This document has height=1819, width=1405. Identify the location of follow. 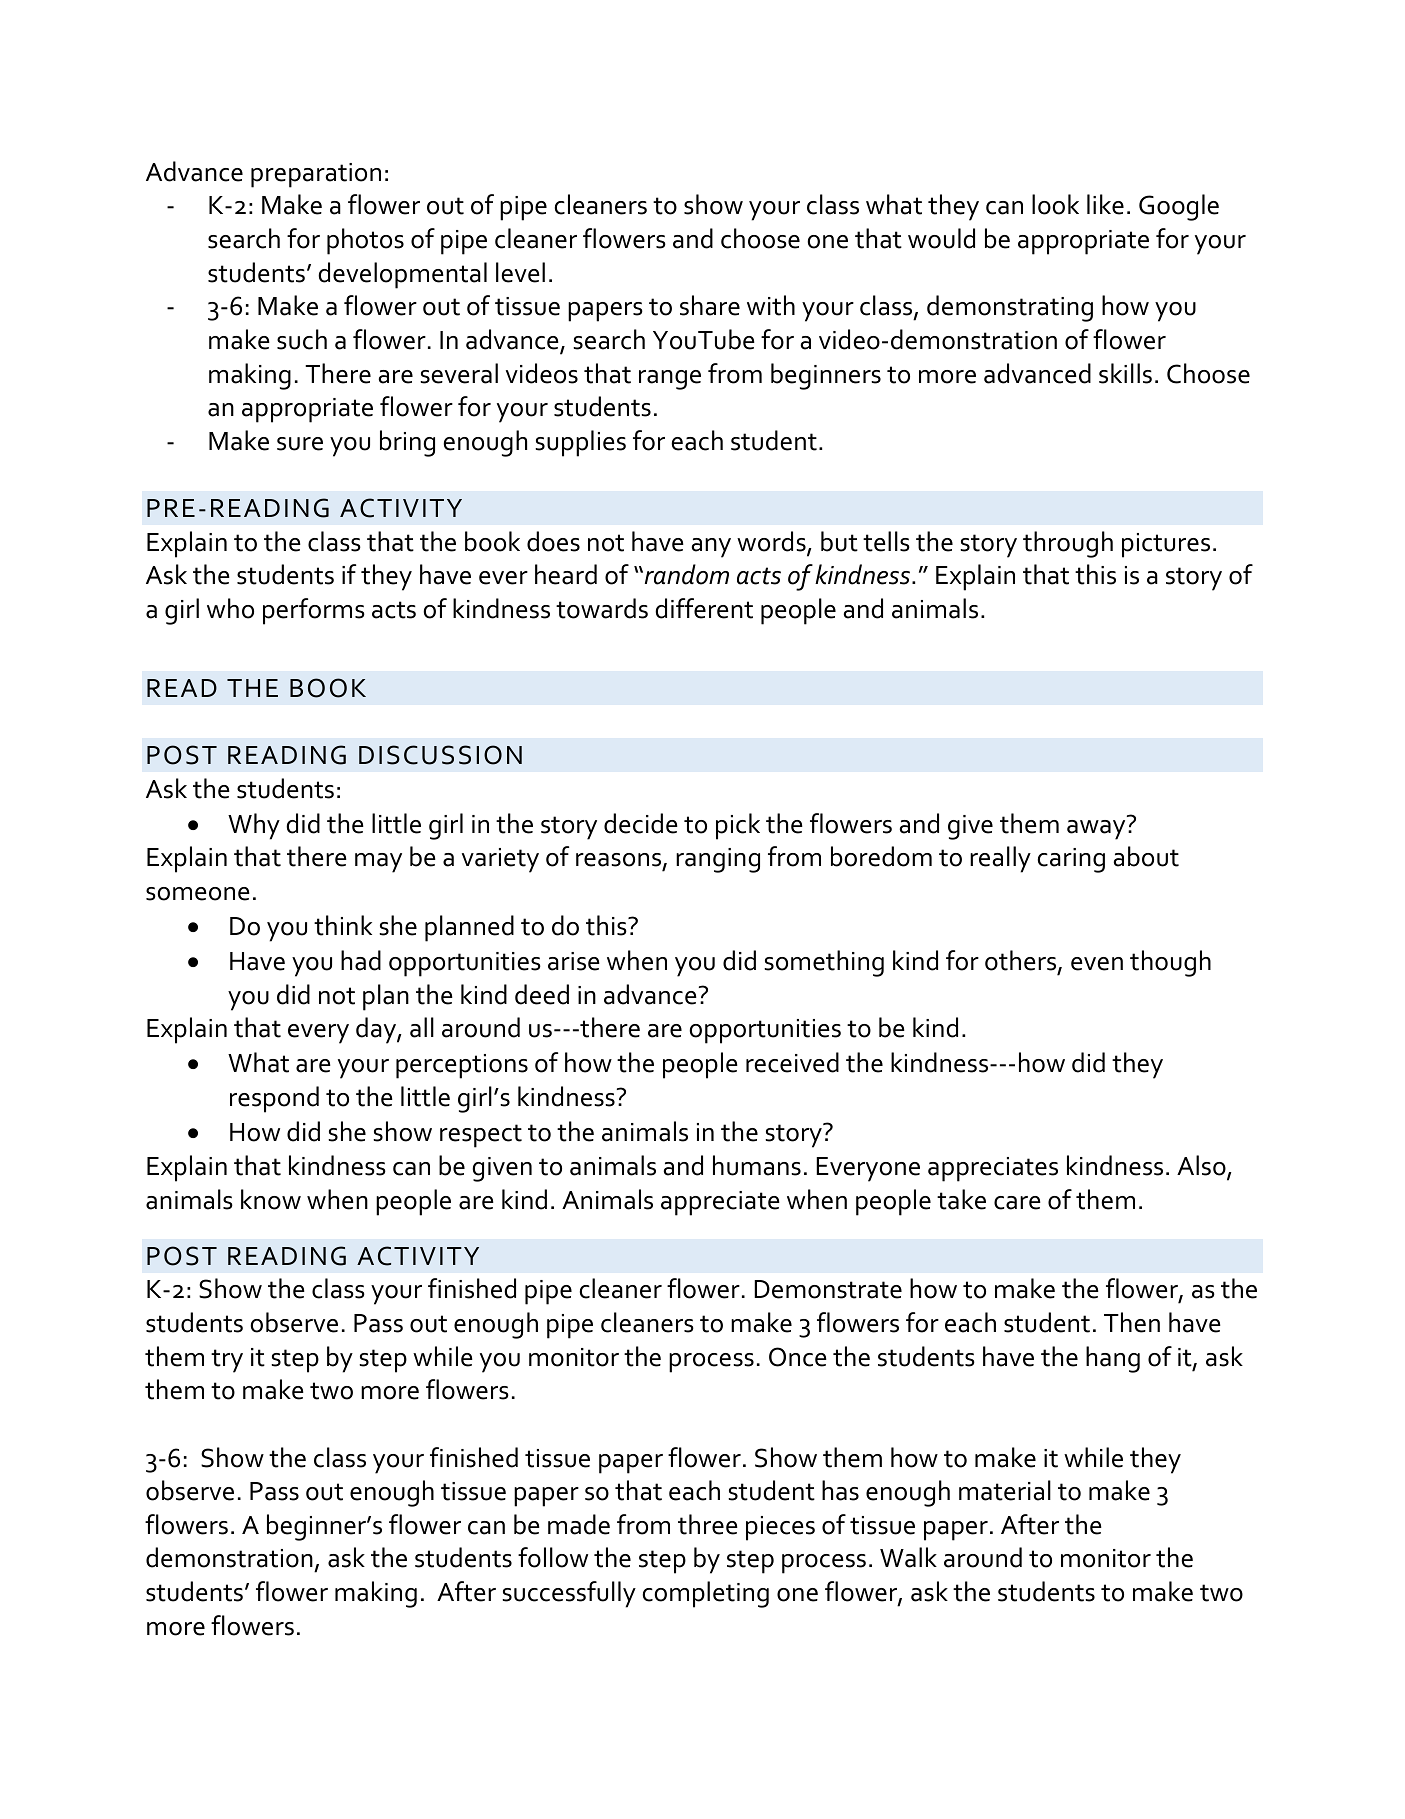
(553, 1557).
